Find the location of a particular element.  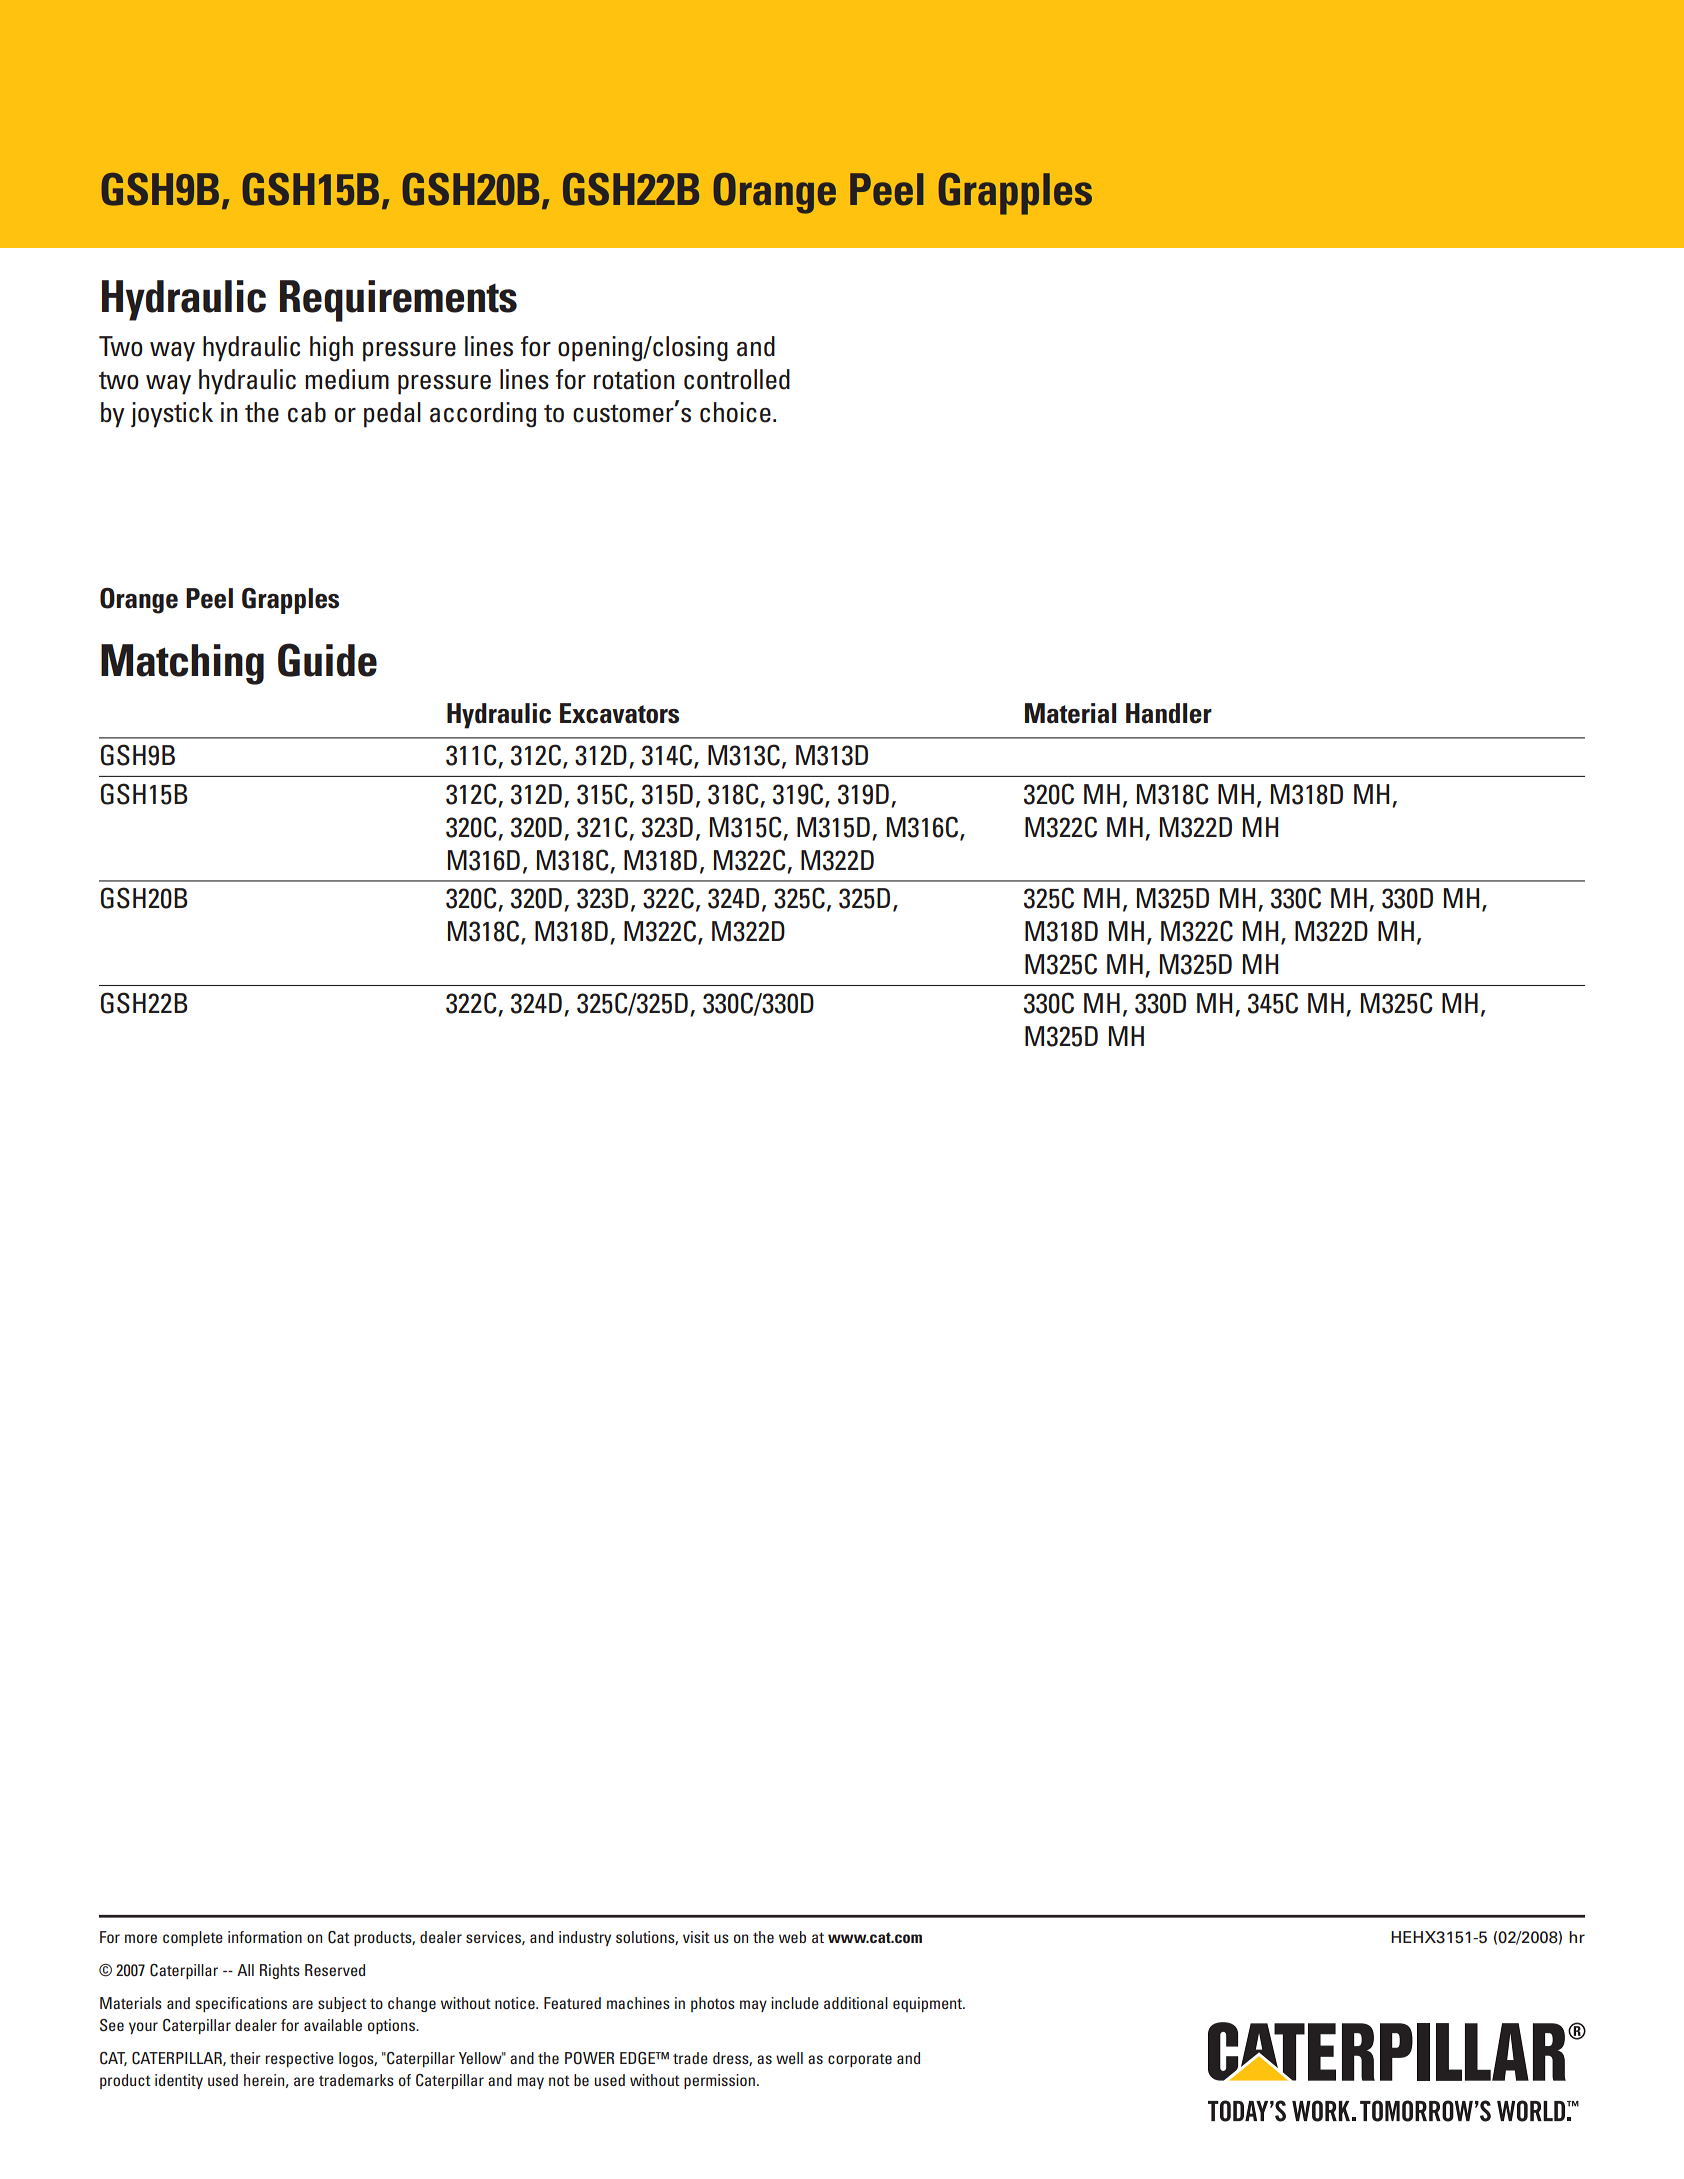

Matching is located at coordinates (182, 664).
